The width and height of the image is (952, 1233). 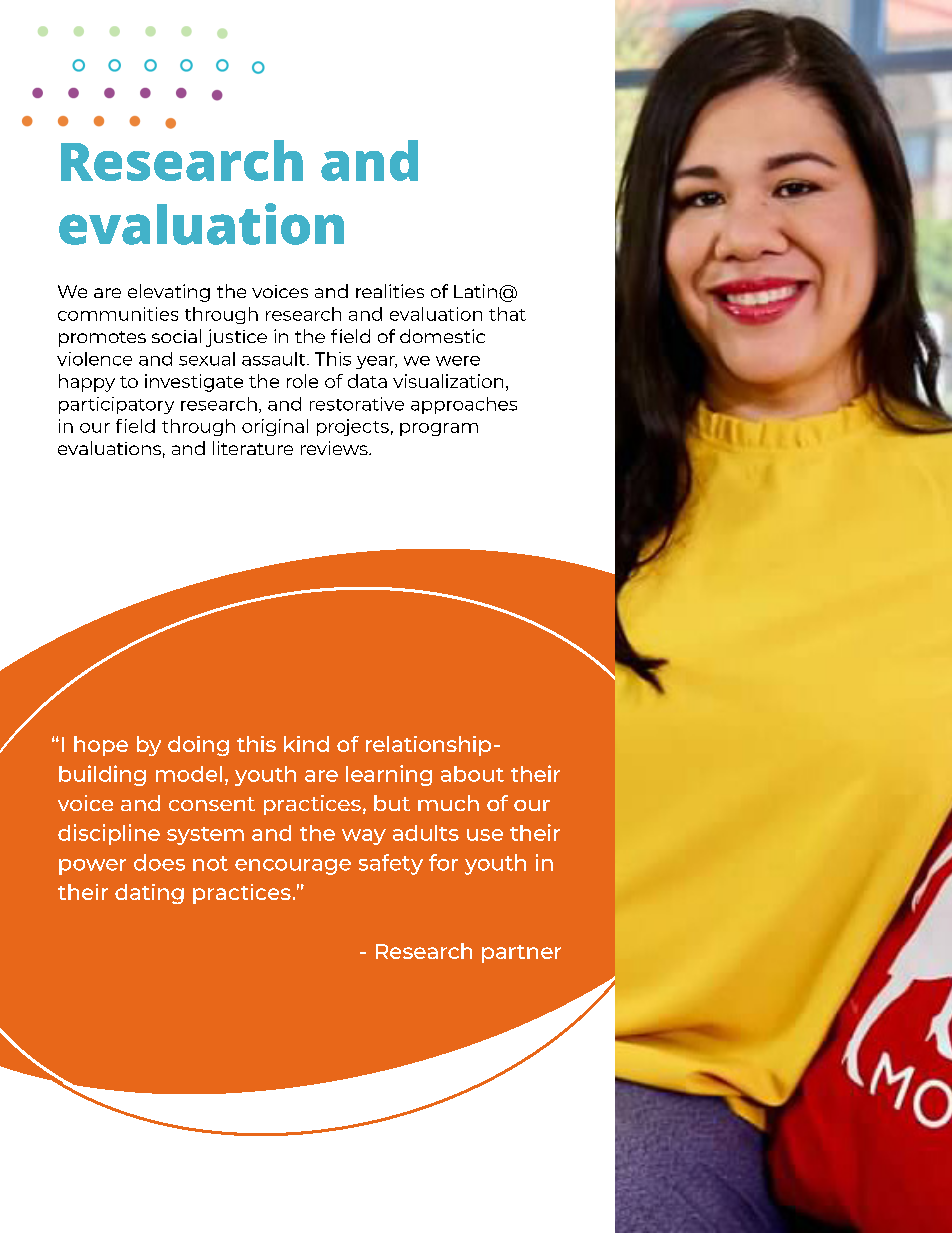 What do you see at coordinates (521, 954) in the image?
I see `partner` at bounding box center [521, 954].
